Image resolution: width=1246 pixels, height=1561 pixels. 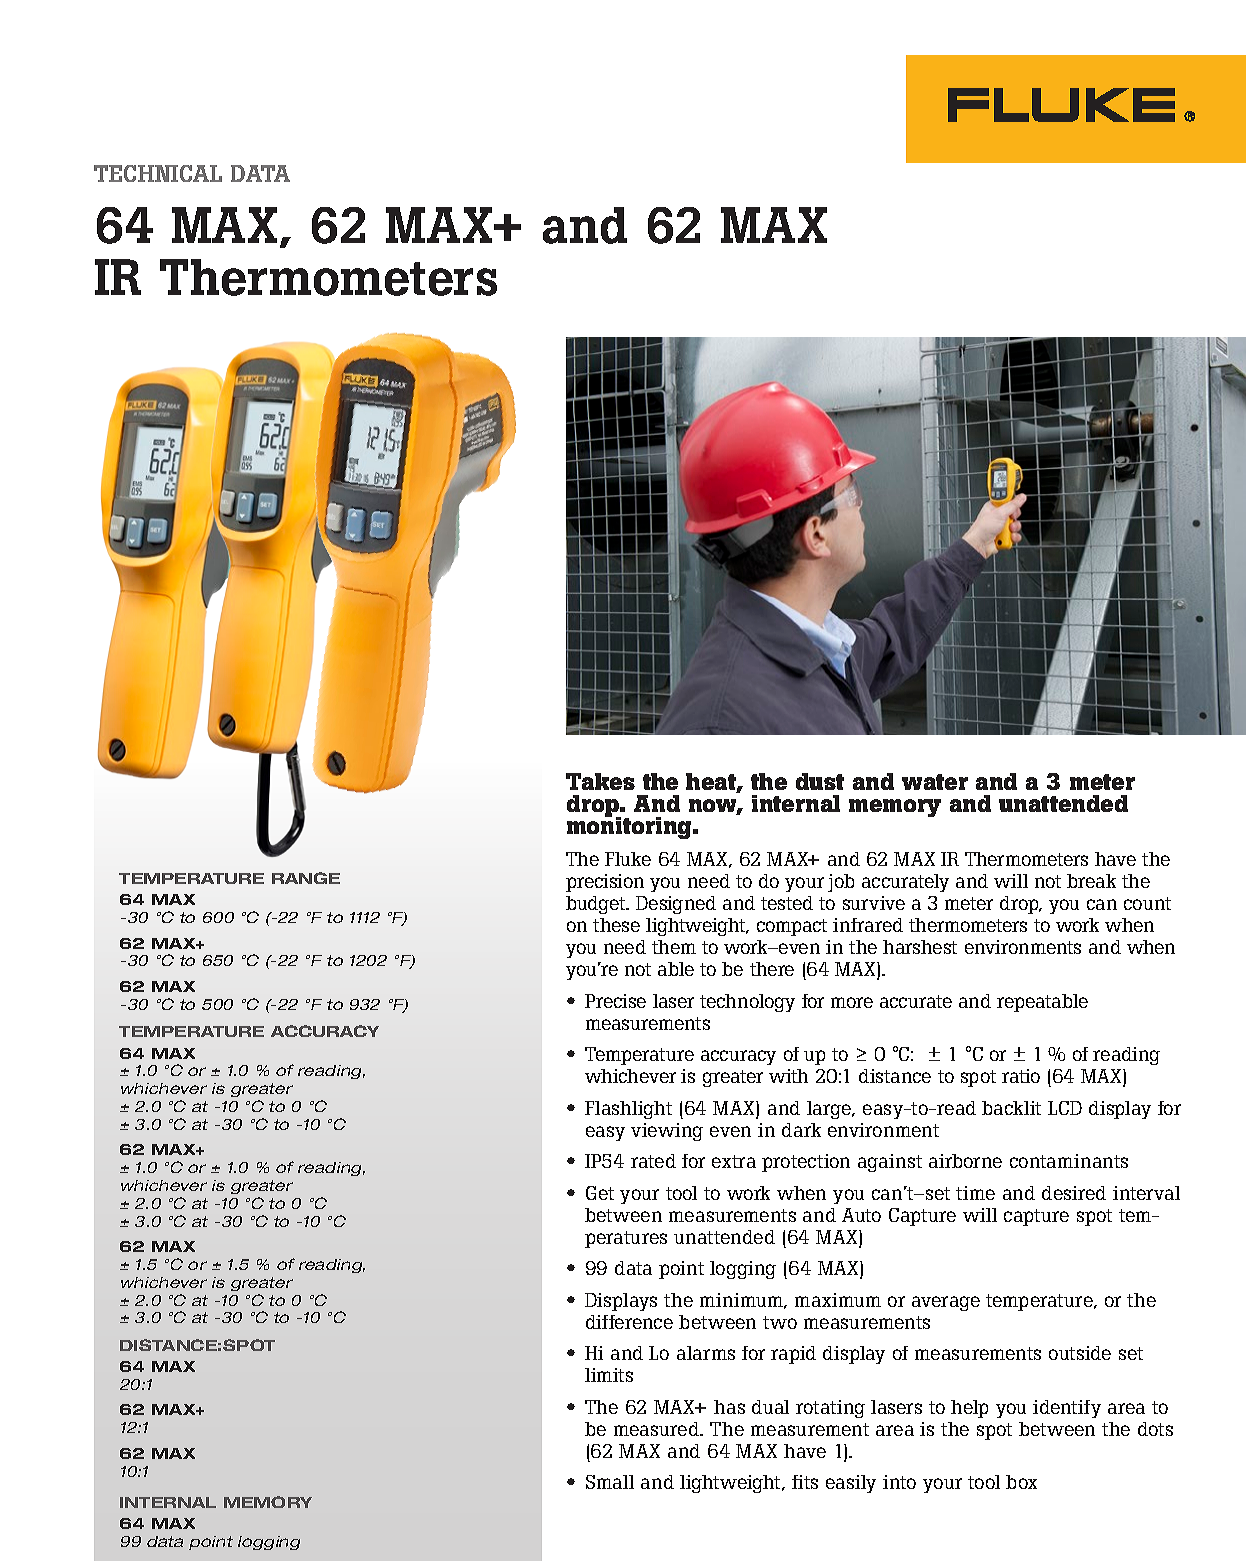 I want to click on Takes, so click(x=600, y=781).
